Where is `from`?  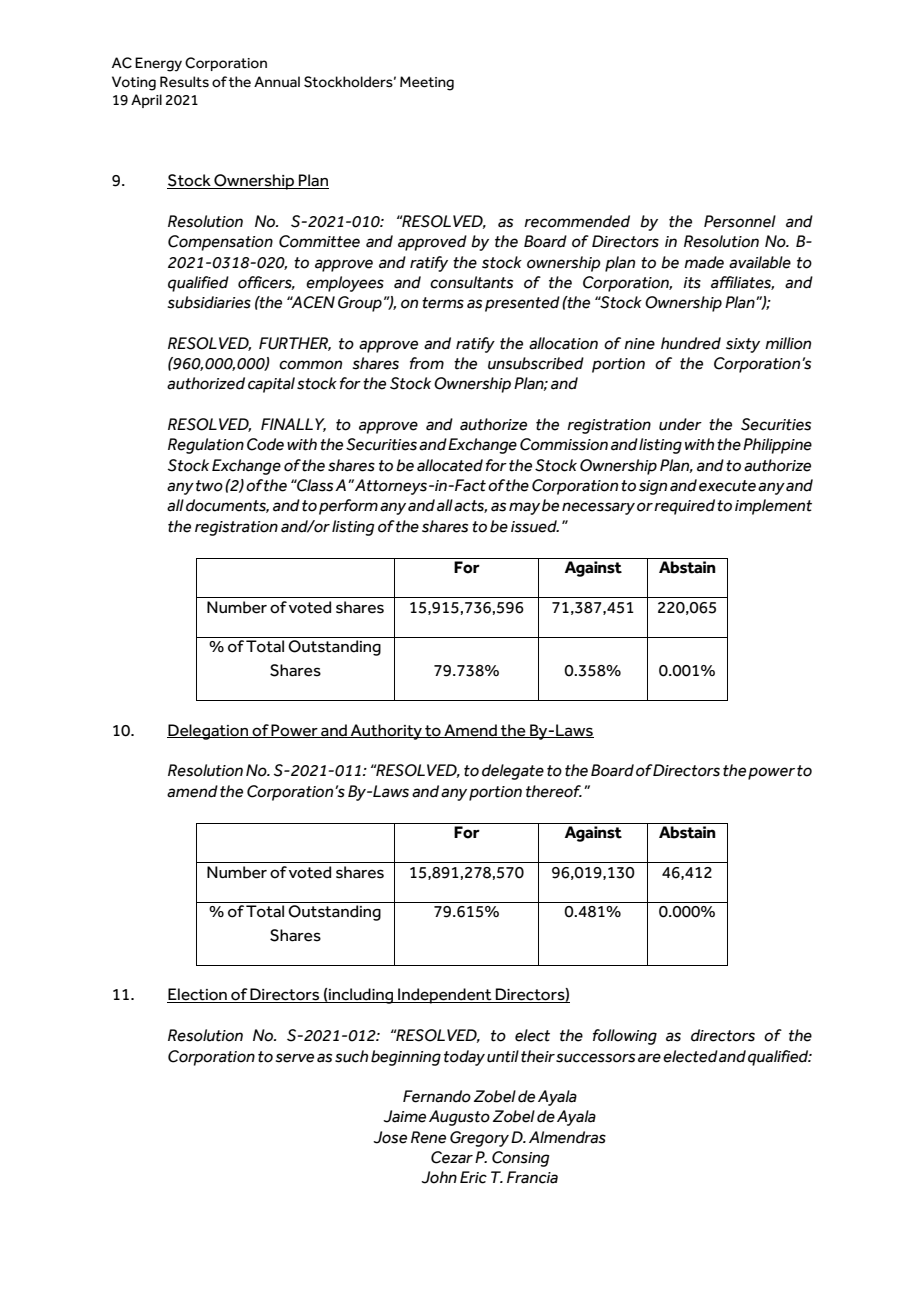
from is located at coordinates (427, 363).
